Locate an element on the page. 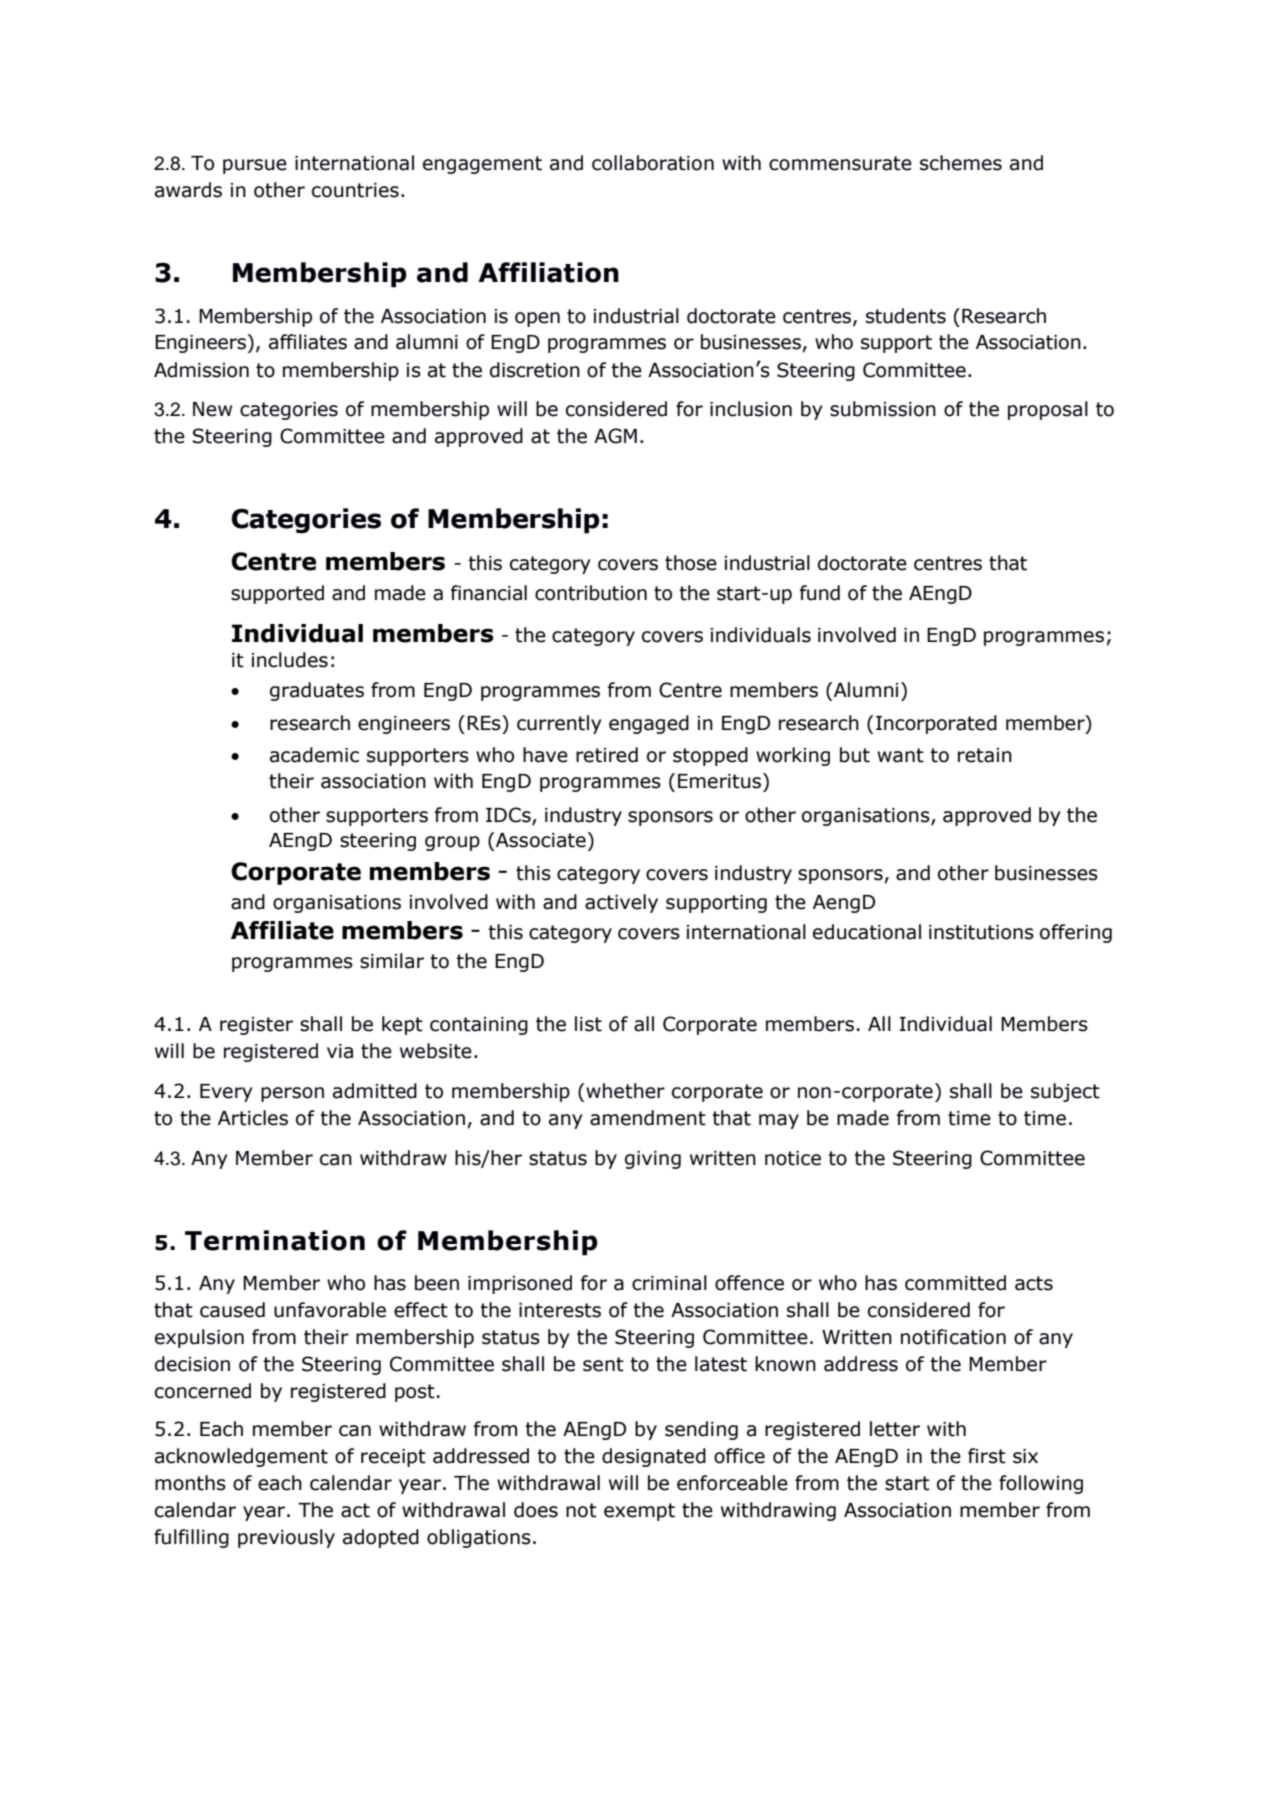  committed is located at coordinates (955, 1283).
